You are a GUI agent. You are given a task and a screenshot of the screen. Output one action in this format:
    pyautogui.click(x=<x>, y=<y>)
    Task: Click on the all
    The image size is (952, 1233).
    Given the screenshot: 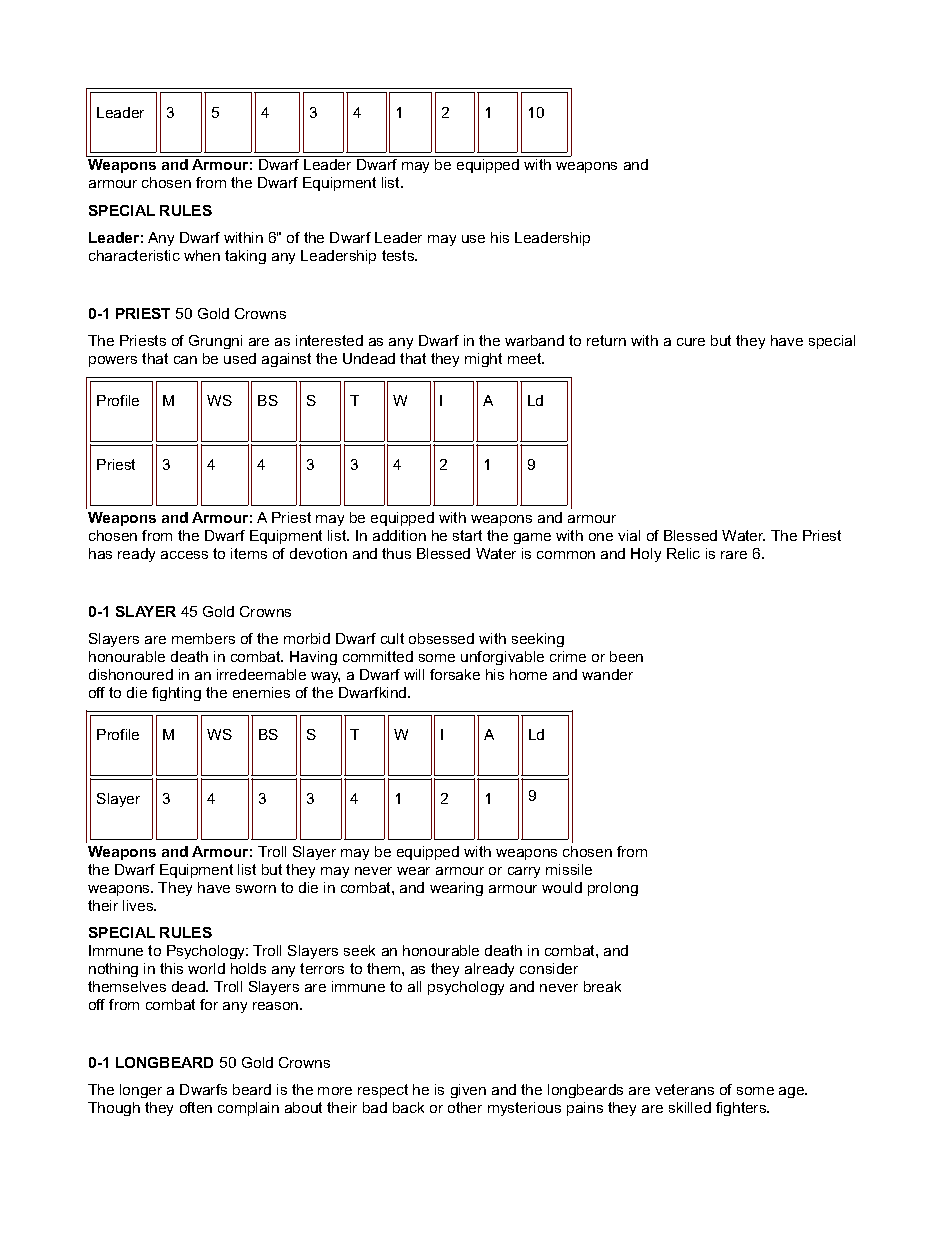 What is the action you would take?
    pyautogui.click(x=414, y=986)
